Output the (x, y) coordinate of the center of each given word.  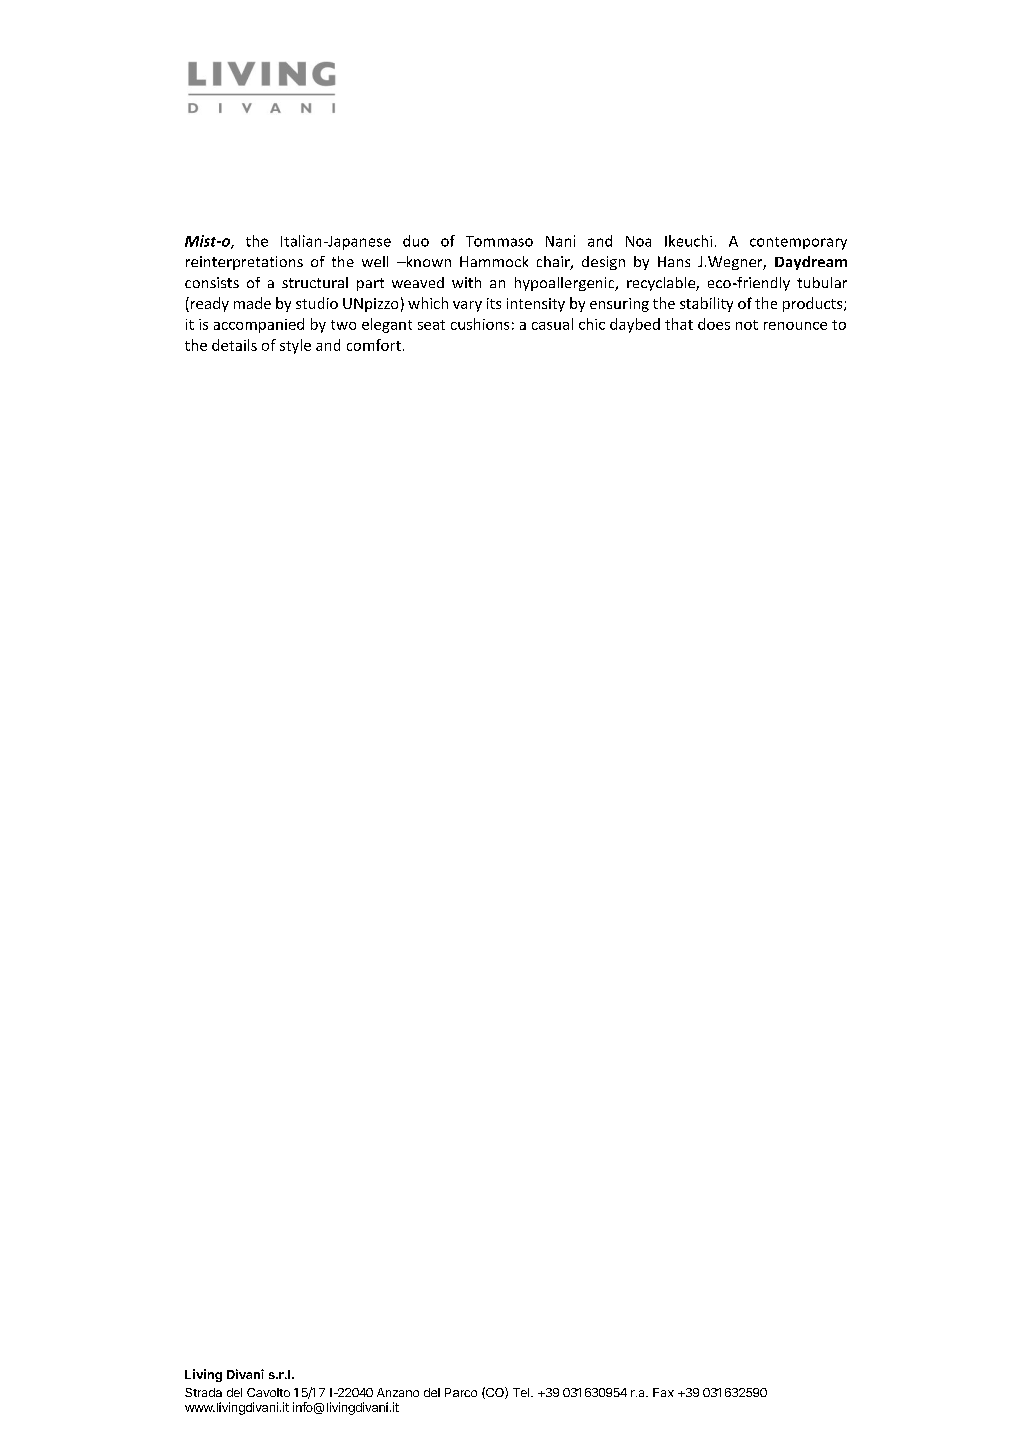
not (747, 325)
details (234, 345)
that (679, 324)
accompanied (259, 325)
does (714, 324)
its (494, 303)
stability (706, 304)
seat (431, 325)
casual (552, 324)
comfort (374, 345)
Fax (663, 1392)
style (295, 346)
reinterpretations (244, 263)
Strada (203, 1392)
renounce (795, 326)
